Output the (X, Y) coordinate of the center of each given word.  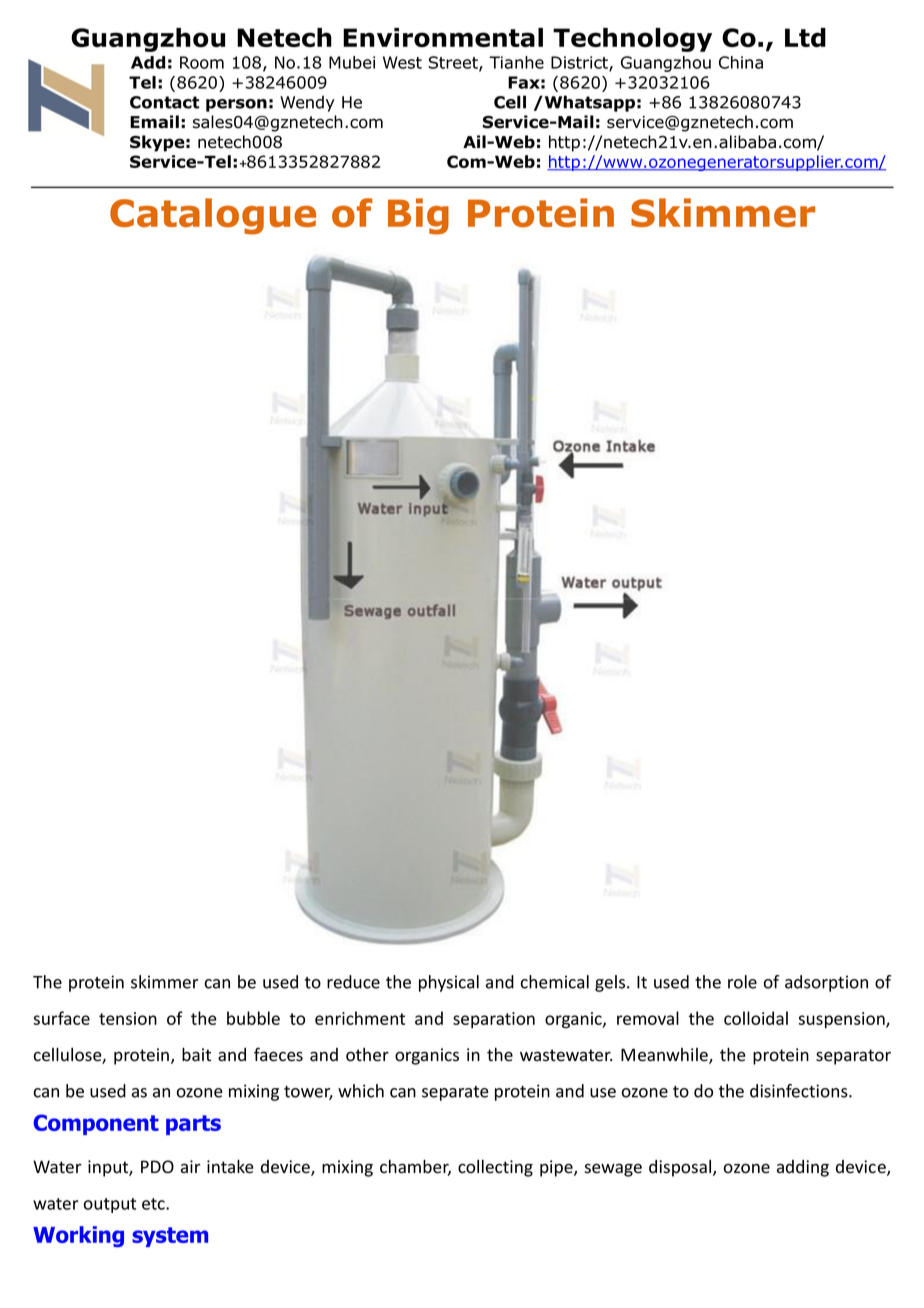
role (742, 982)
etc (154, 1204)
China (741, 62)
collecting (495, 1168)
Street (454, 63)
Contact (164, 102)
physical (449, 983)
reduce (353, 982)
